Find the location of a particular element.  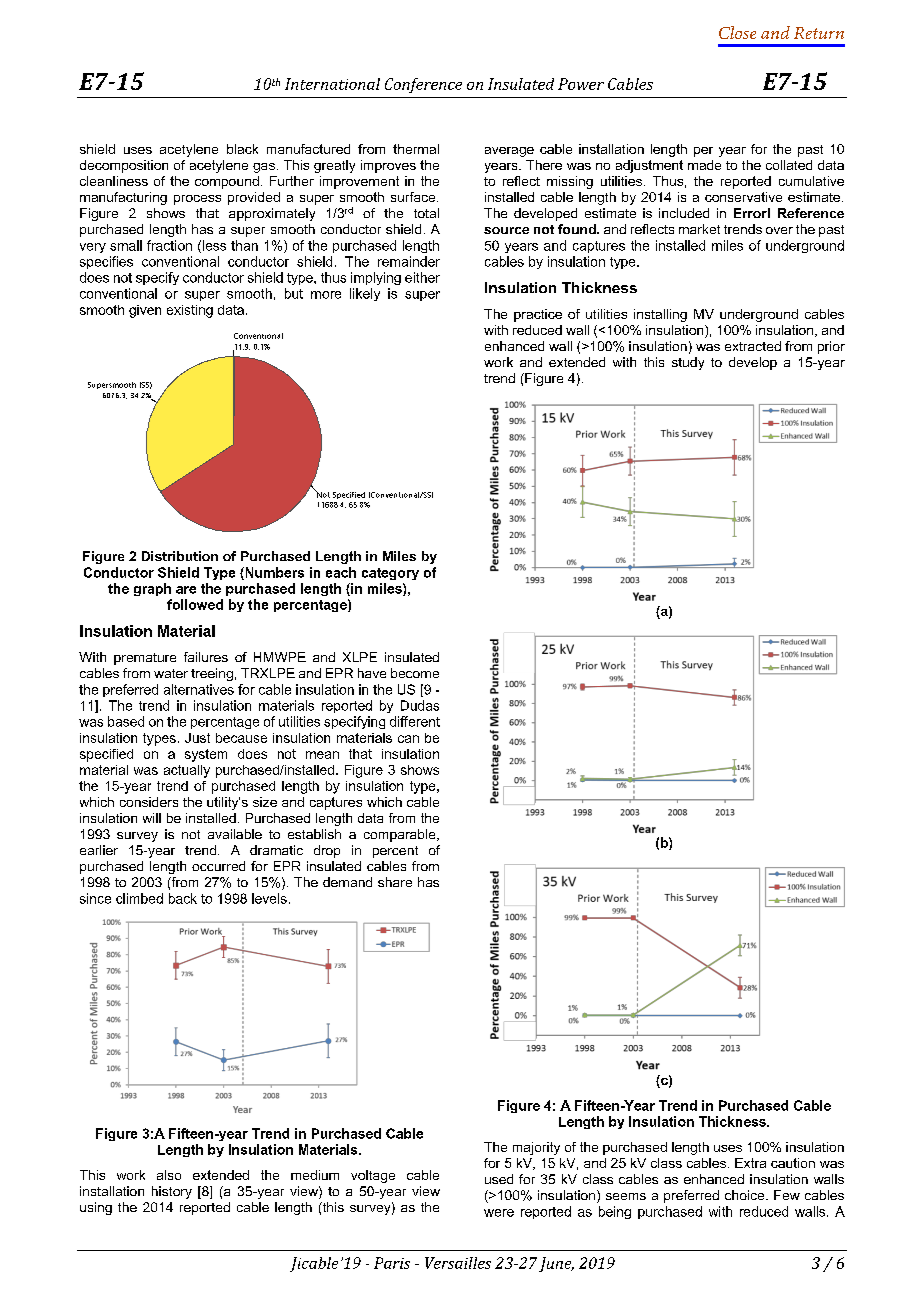

share is located at coordinates (395, 882).
